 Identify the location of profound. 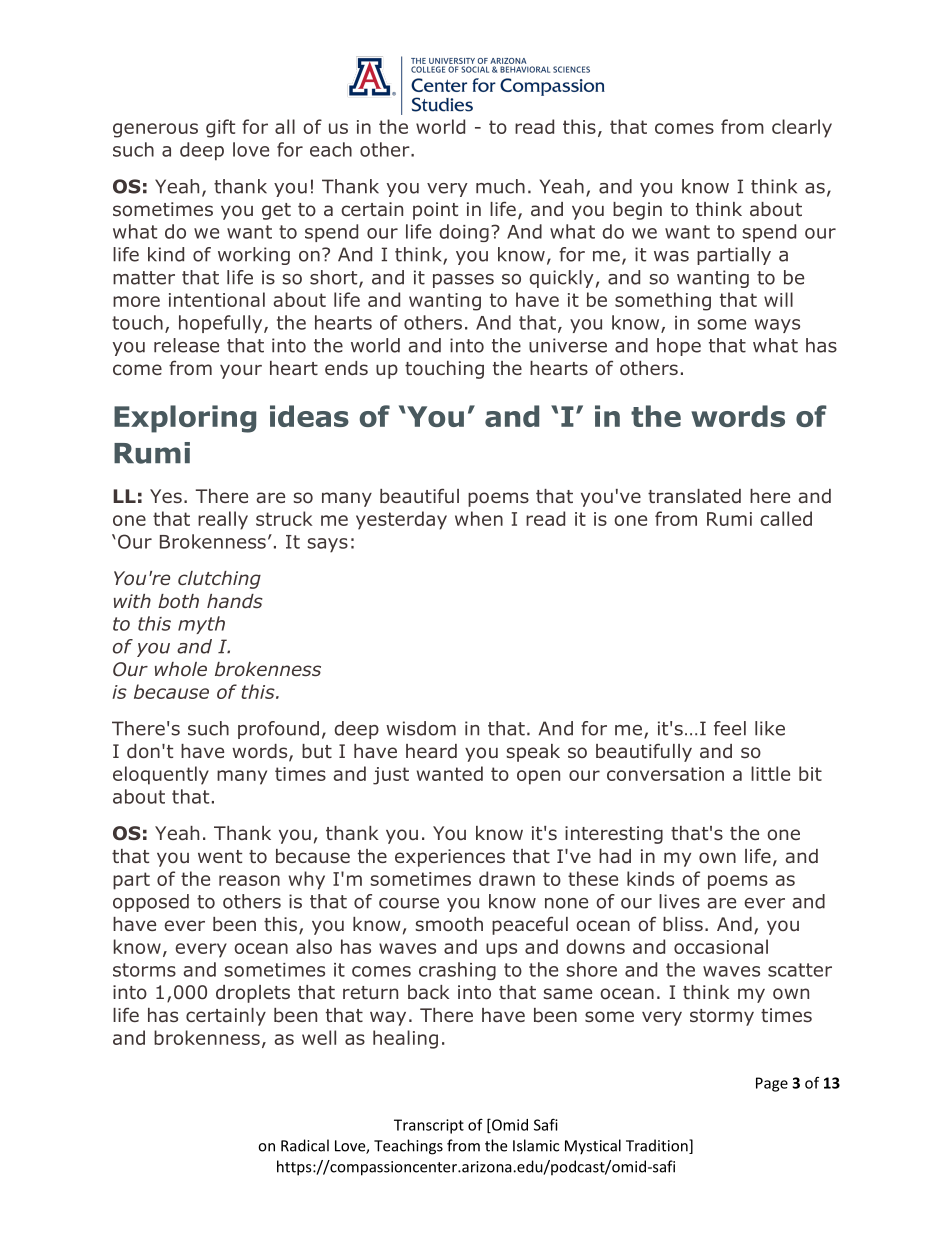
(278, 730).
